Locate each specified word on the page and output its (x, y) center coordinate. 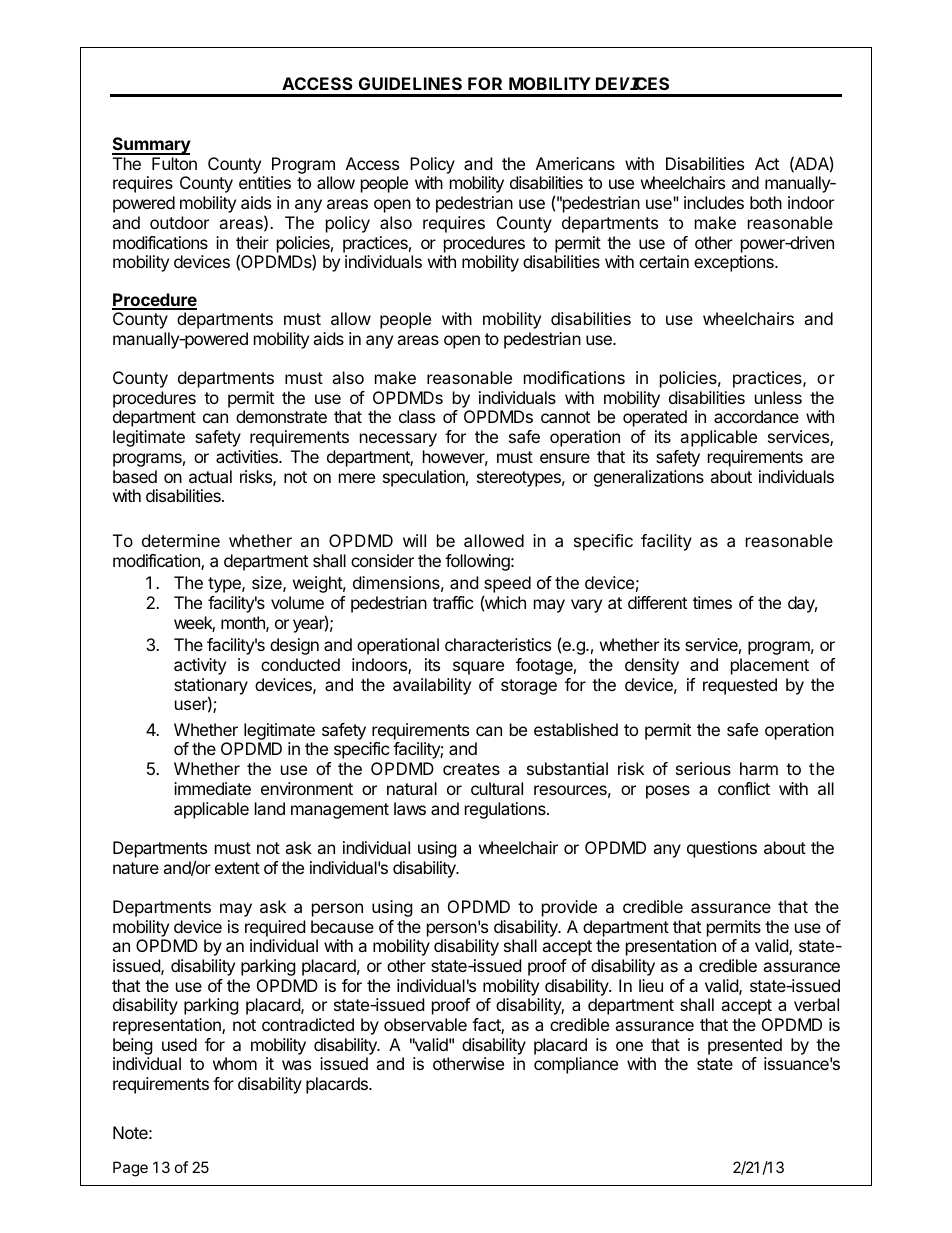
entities (265, 182)
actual (210, 476)
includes (714, 202)
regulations (506, 810)
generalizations (649, 478)
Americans (575, 163)
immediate (212, 788)
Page (130, 1169)
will (414, 540)
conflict (744, 788)
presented (745, 1046)
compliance (576, 1065)
